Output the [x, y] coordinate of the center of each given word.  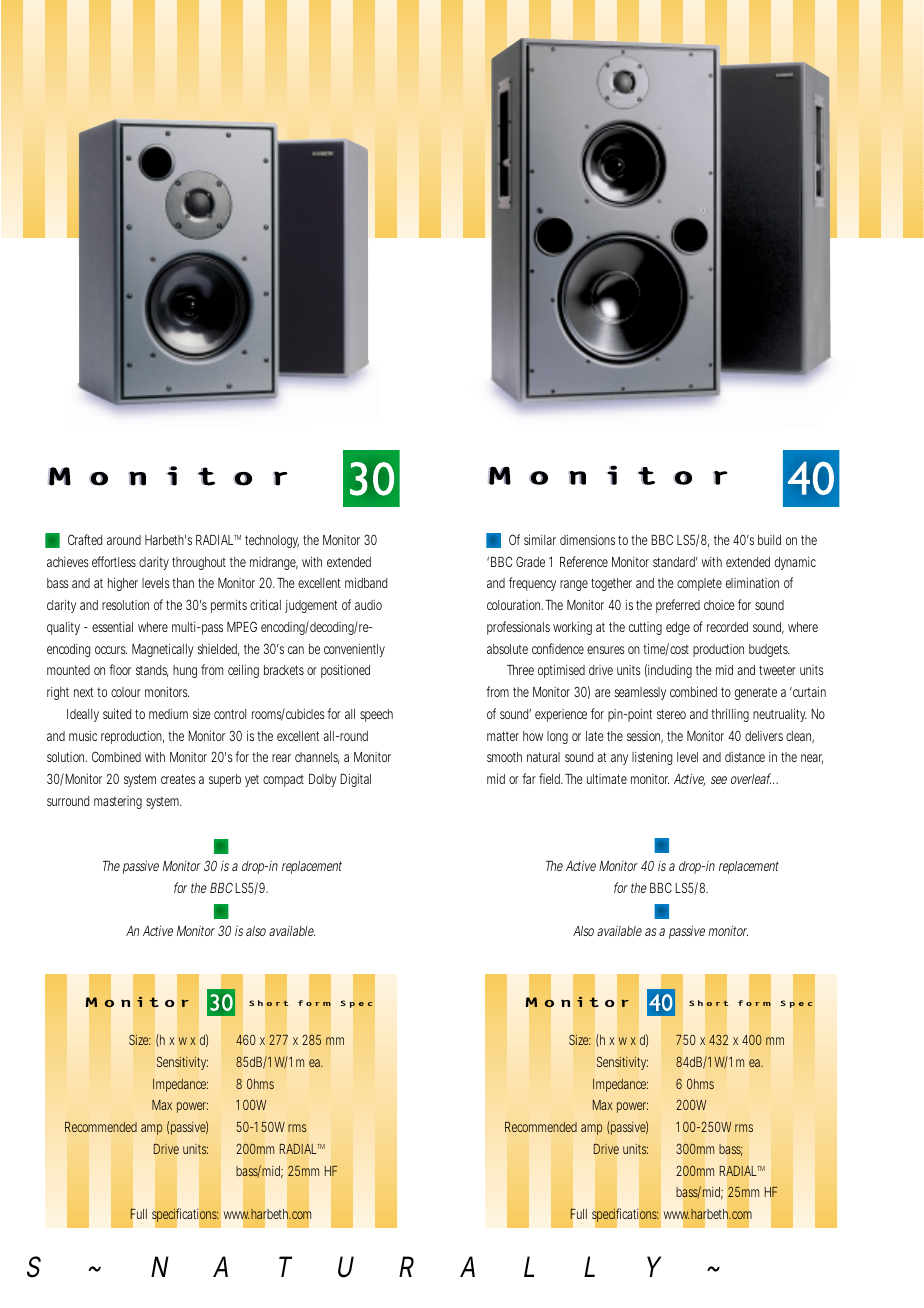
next [83, 692]
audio [368, 605]
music [83, 736]
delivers [764, 736]
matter [503, 736]
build [769, 540]
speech [376, 715]
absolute [507, 649]
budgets [769, 650]
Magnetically [163, 650]
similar [540, 539]
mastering [118, 802]
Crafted [85, 539]
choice [719, 605]
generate [756, 693]
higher [123, 584]
